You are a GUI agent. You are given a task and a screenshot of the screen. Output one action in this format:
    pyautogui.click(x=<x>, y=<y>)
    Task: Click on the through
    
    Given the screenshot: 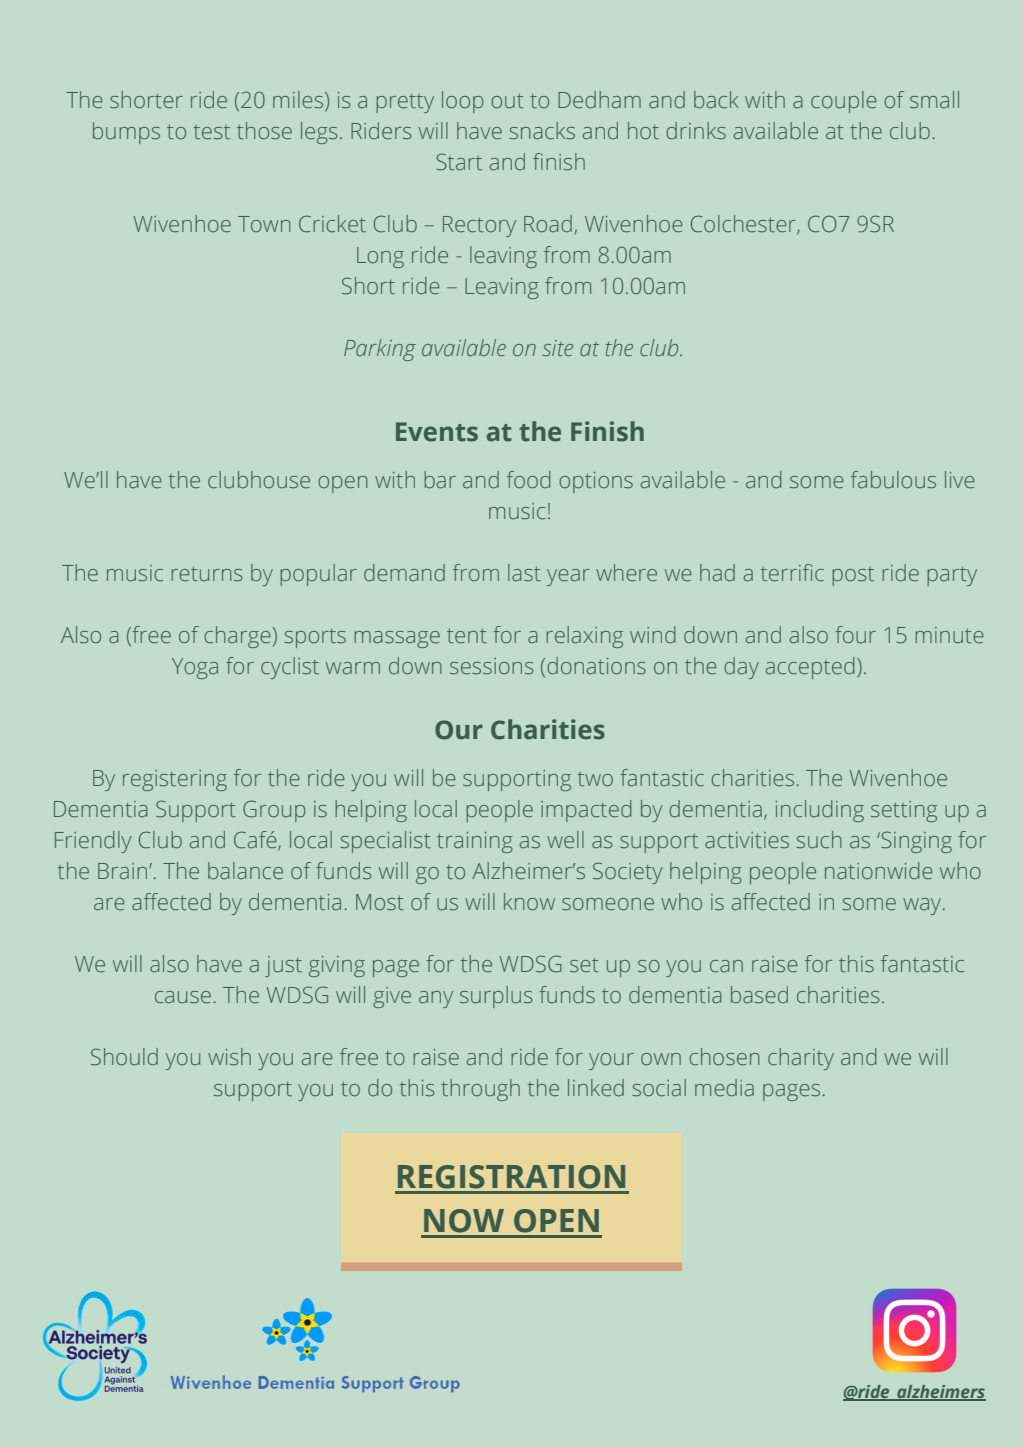 What is the action you would take?
    pyautogui.click(x=480, y=1090)
